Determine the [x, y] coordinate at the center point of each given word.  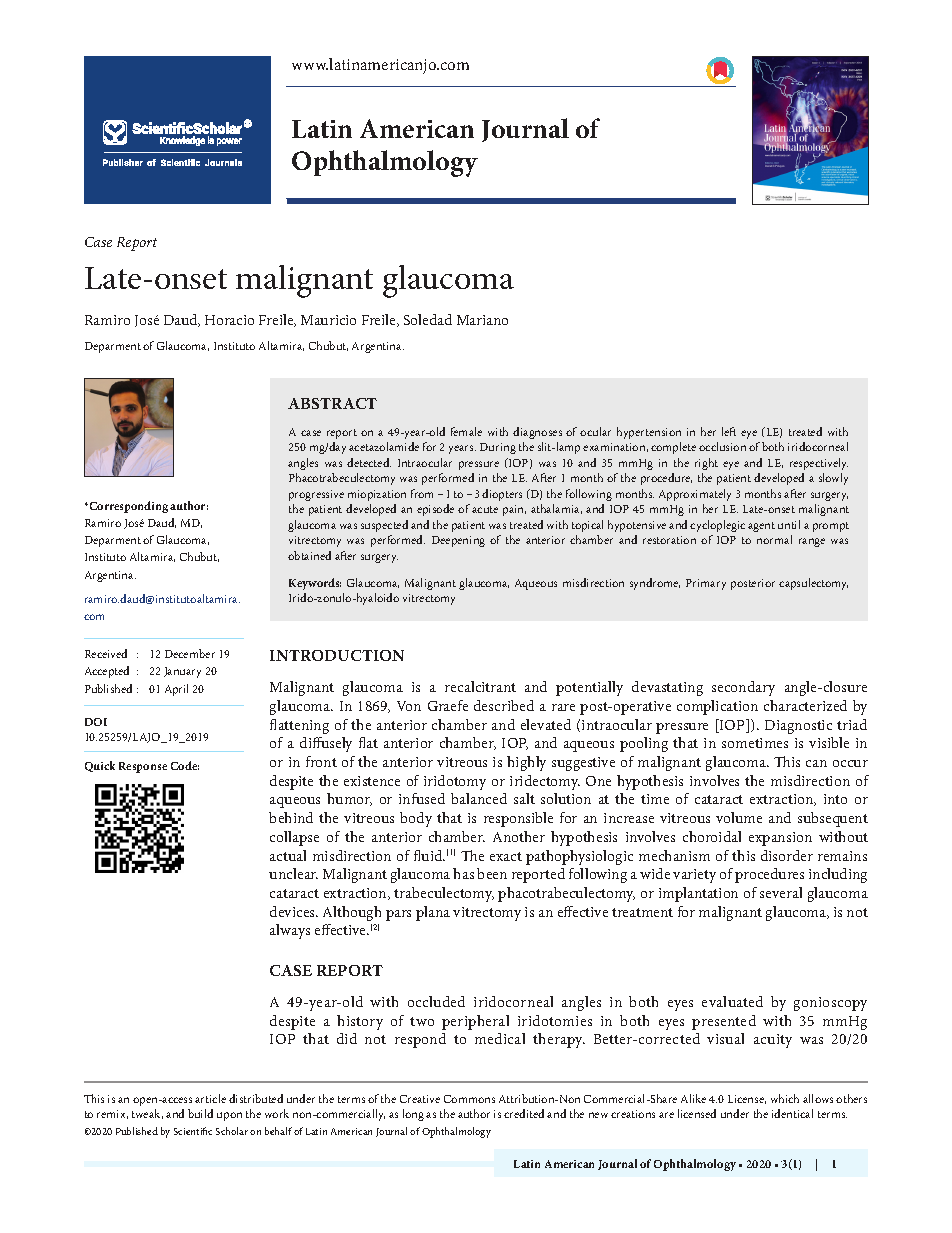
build [200, 1113]
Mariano [482, 320]
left [729, 431]
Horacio [229, 320]
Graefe [448, 705]
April [176, 690]
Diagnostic [798, 727]
